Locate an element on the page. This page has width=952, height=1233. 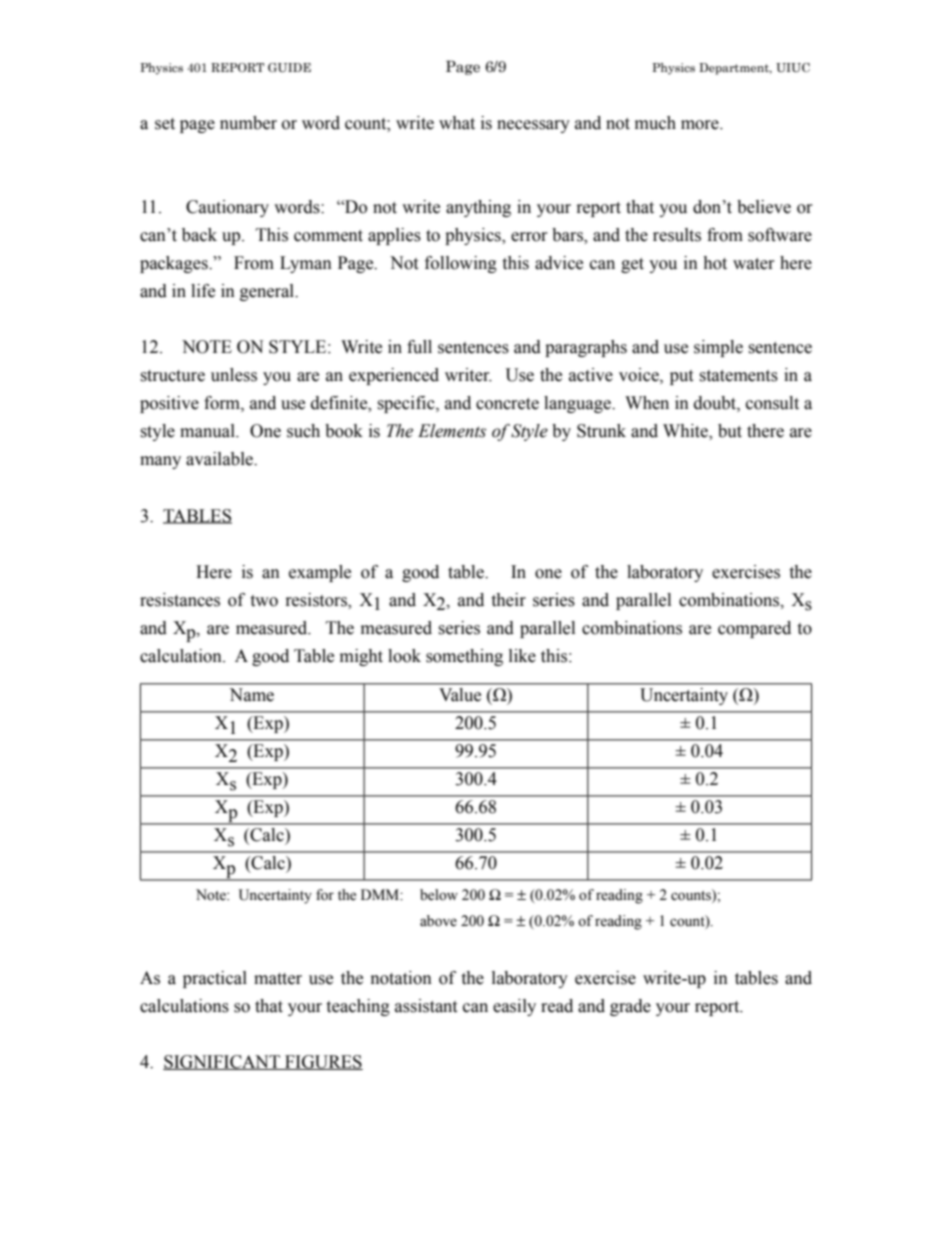
White is located at coordinates (686, 432).
